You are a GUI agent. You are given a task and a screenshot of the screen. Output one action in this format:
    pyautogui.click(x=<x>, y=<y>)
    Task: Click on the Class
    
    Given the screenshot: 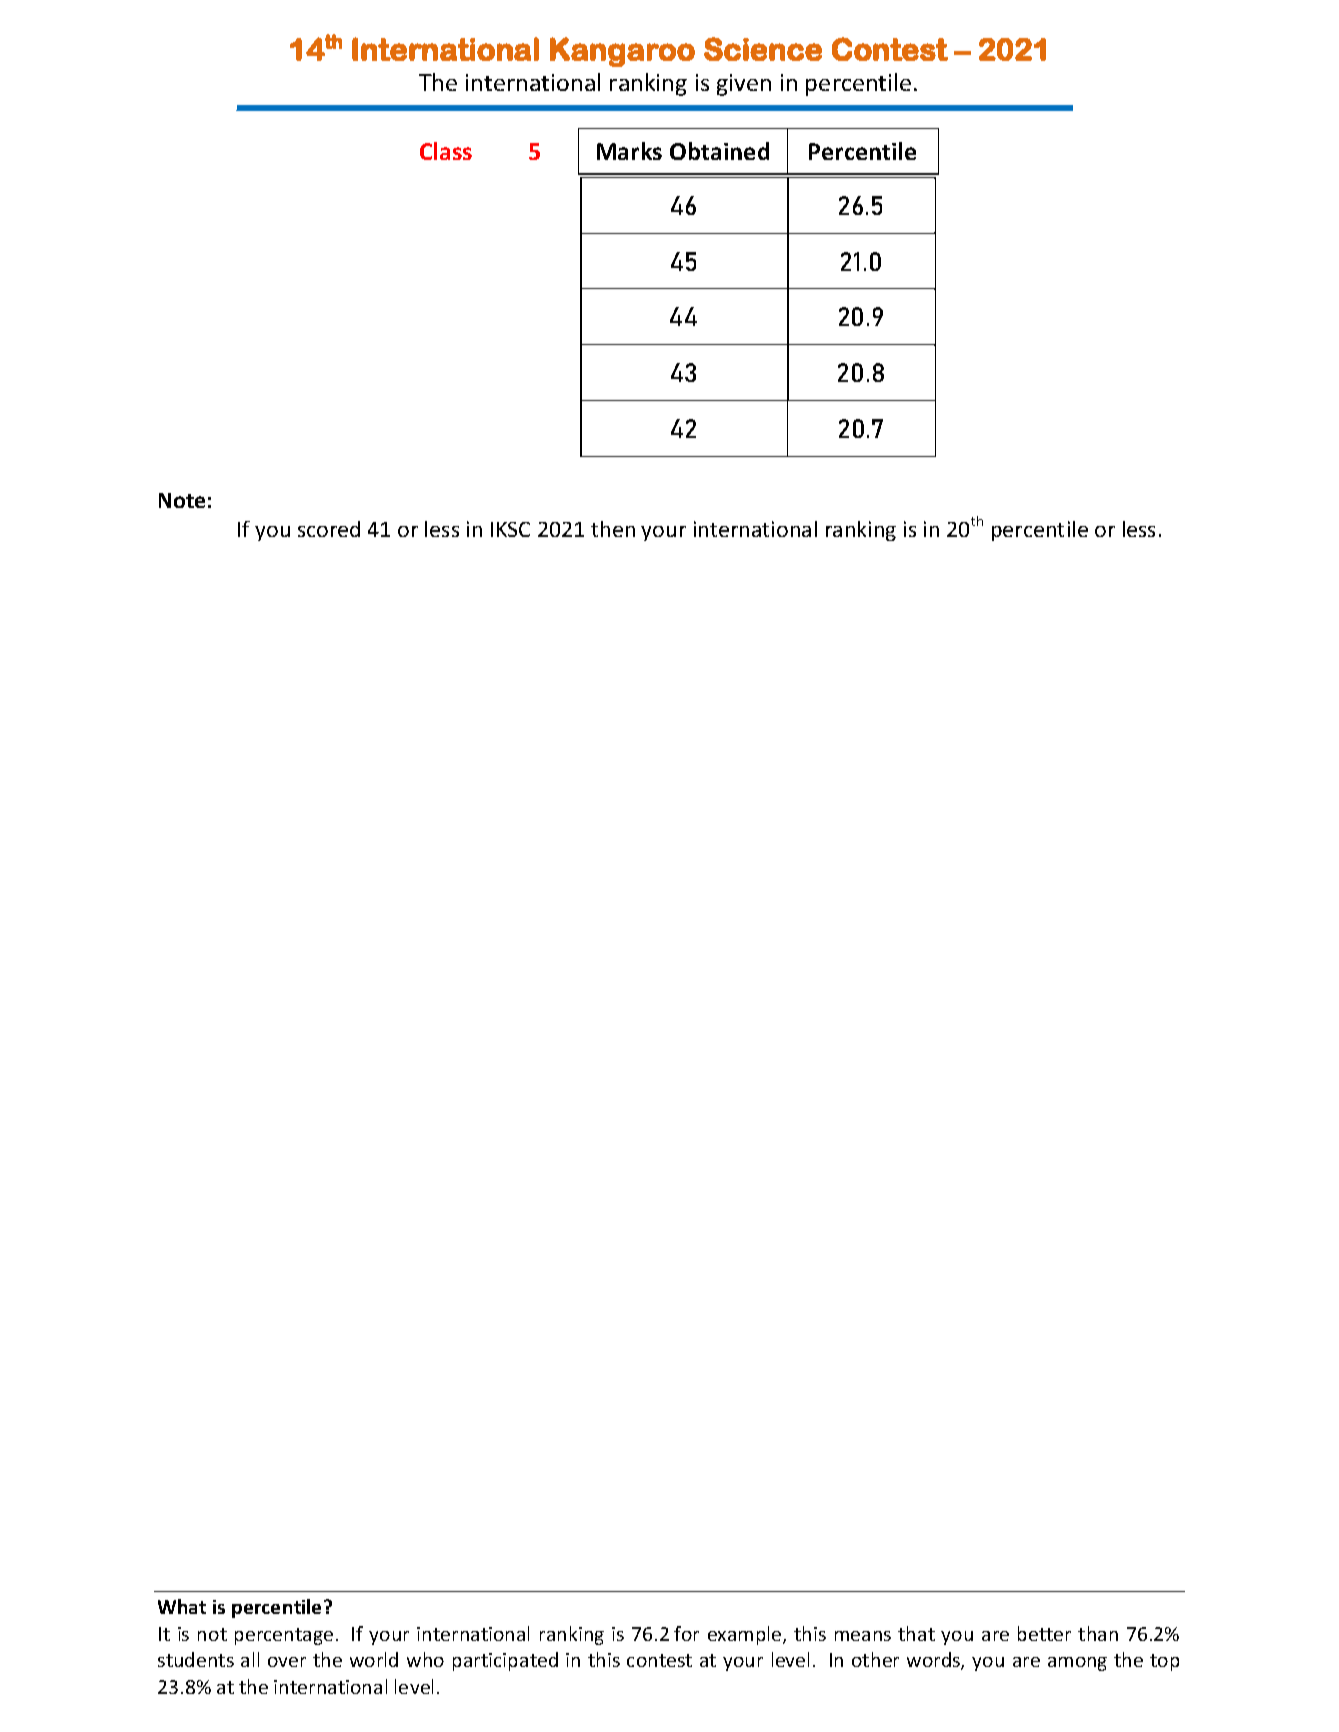 What is the action you would take?
    pyautogui.click(x=446, y=151)
